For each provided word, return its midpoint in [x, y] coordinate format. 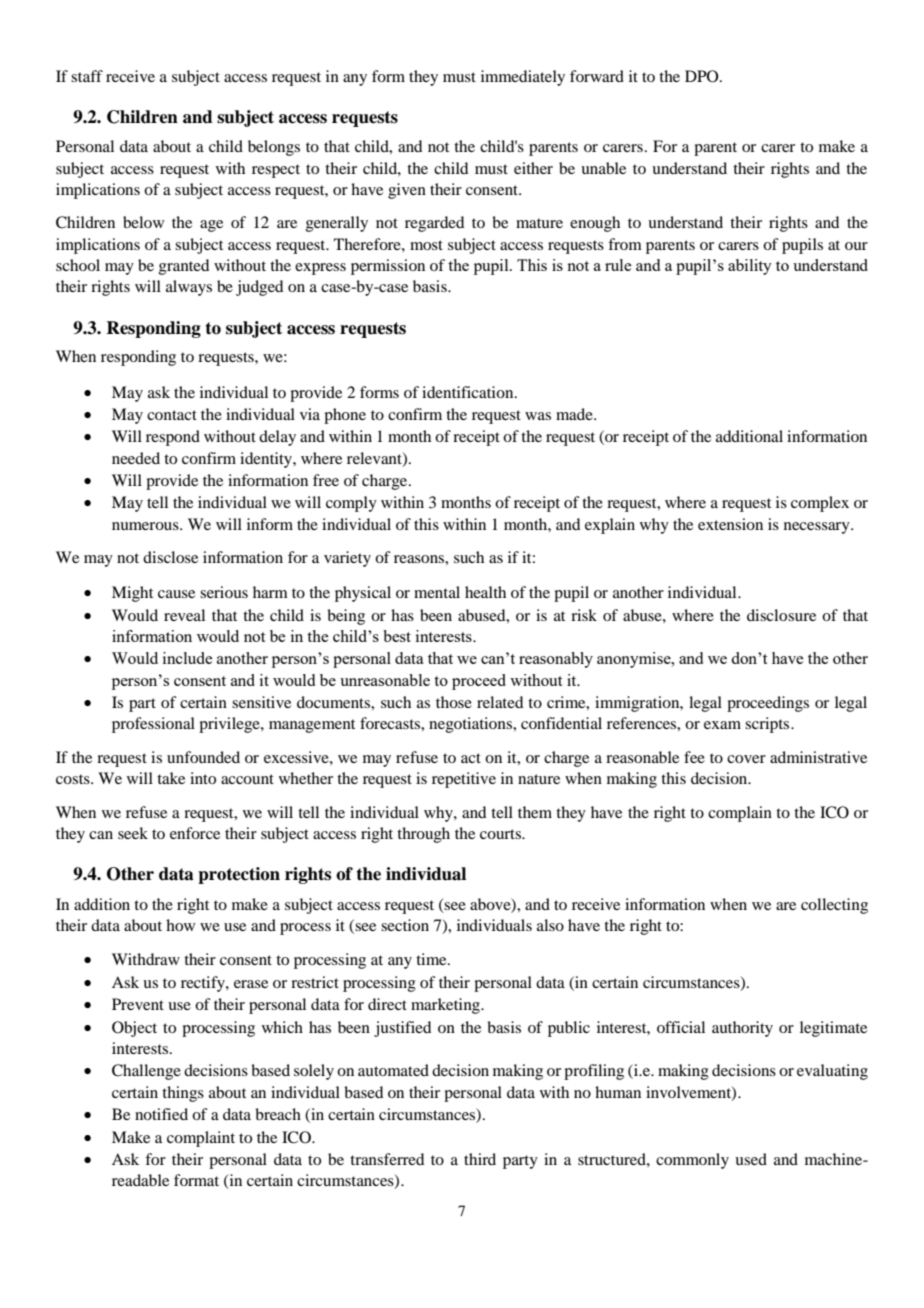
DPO [703, 76]
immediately [523, 78]
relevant [375, 459]
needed [136, 458]
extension [730, 524]
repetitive [464, 780]
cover [746, 759]
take [171, 778]
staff [87, 76]
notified [161, 1114]
